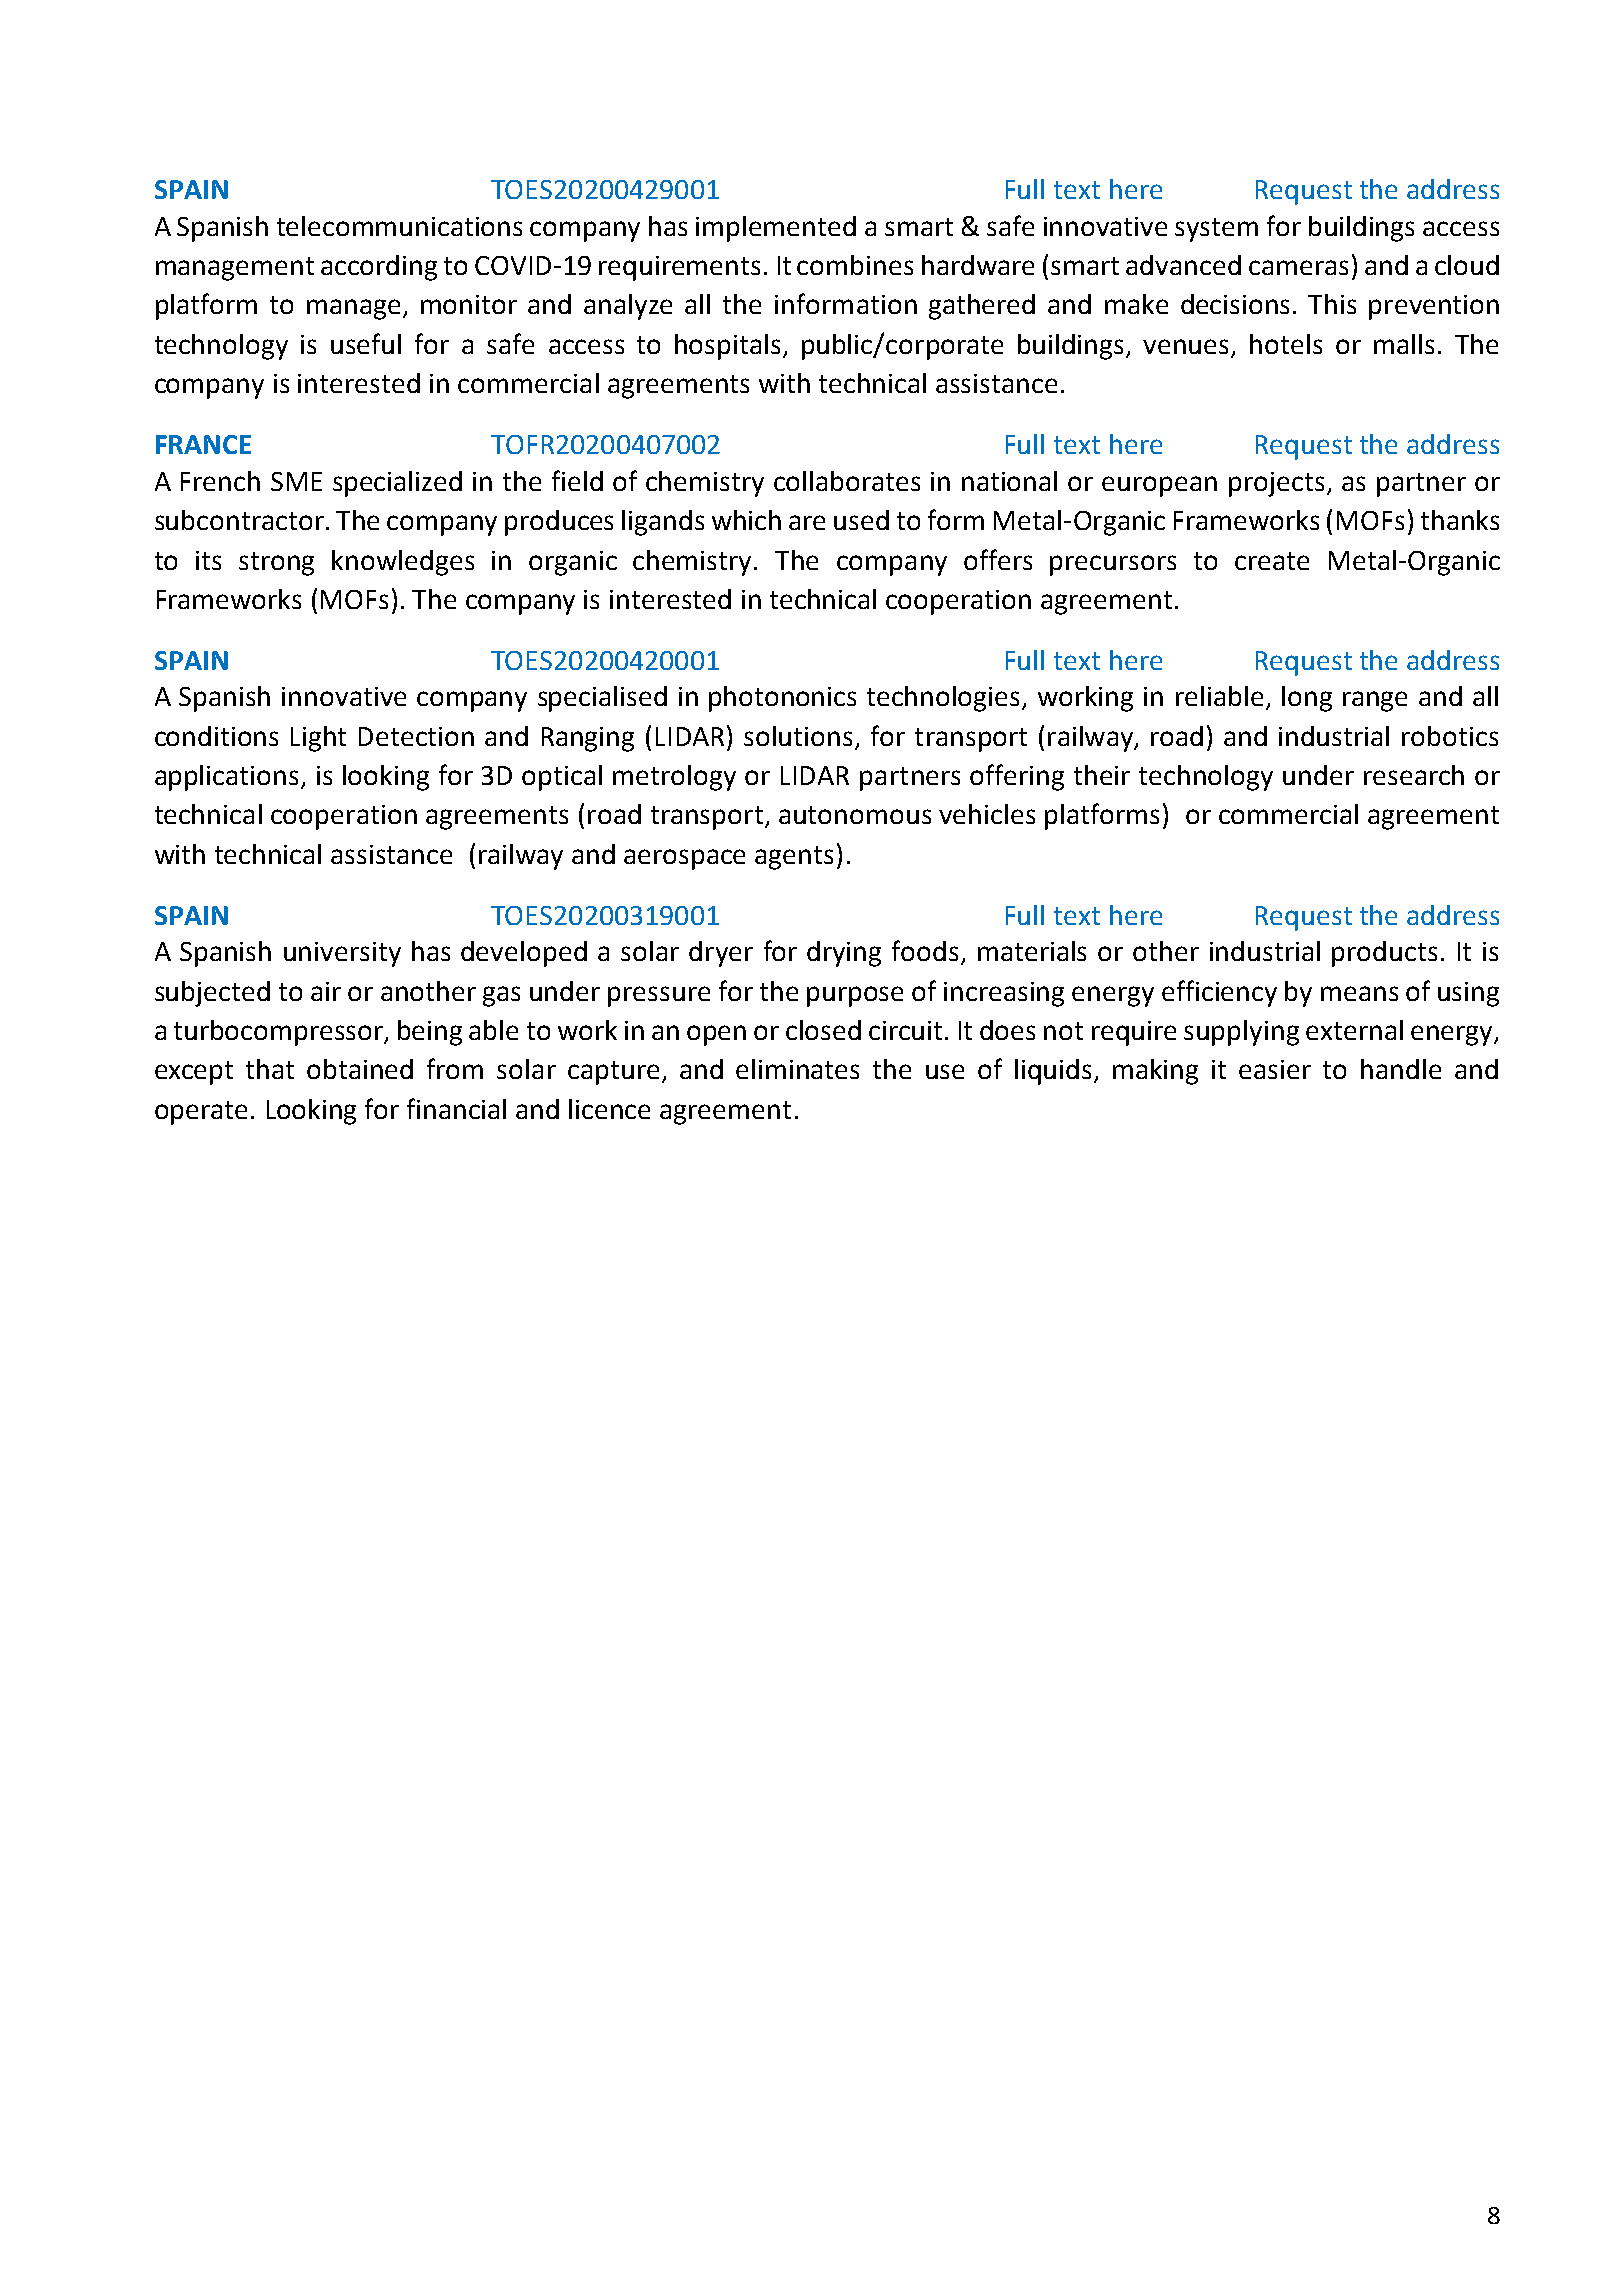 The width and height of the page is (1616, 2286). What do you see at coordinates (1298, 267) in the page?
I see `cameras` at bounding box center [1298, 267].
